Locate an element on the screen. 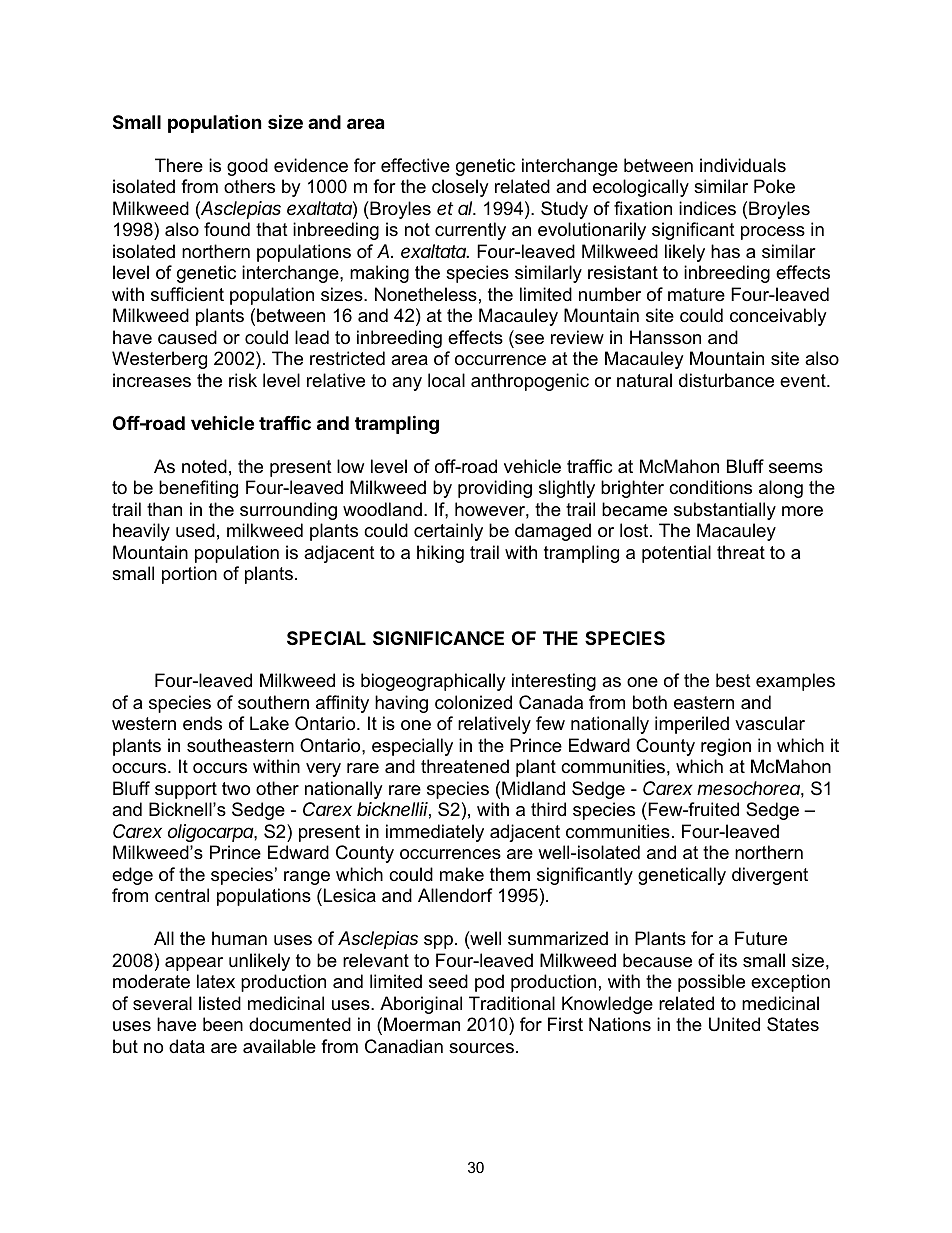 This screenshot has height=1233, width=952. SIGNIFICANCE is located at coordinates (438, 638).
